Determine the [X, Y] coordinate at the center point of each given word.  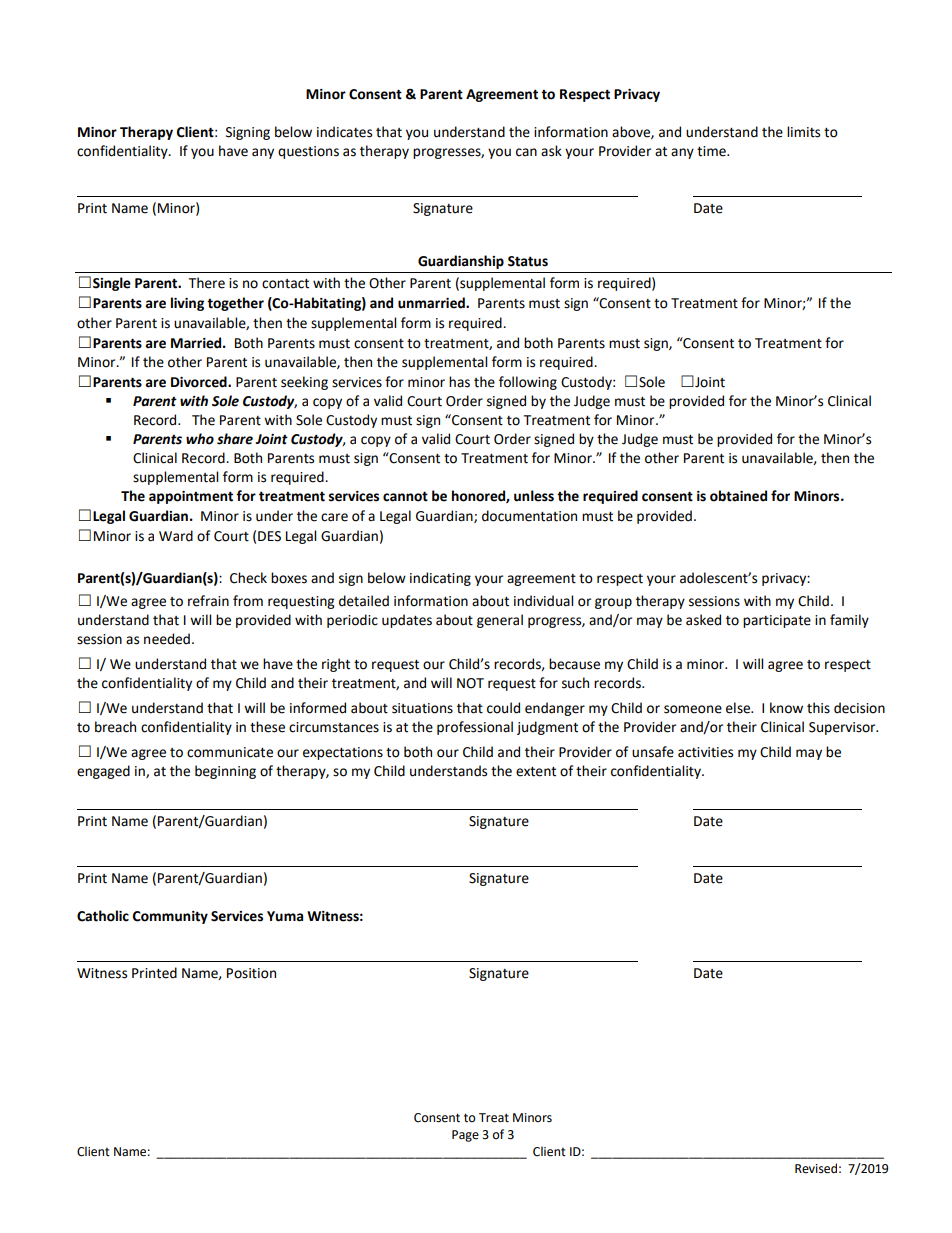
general [500, 621]
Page [465, 1136]
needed [167, 639]
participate [777, 621]
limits [803, 132]
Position [251, 973]
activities [705, 752]
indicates [344, 132]
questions [308, 152]
